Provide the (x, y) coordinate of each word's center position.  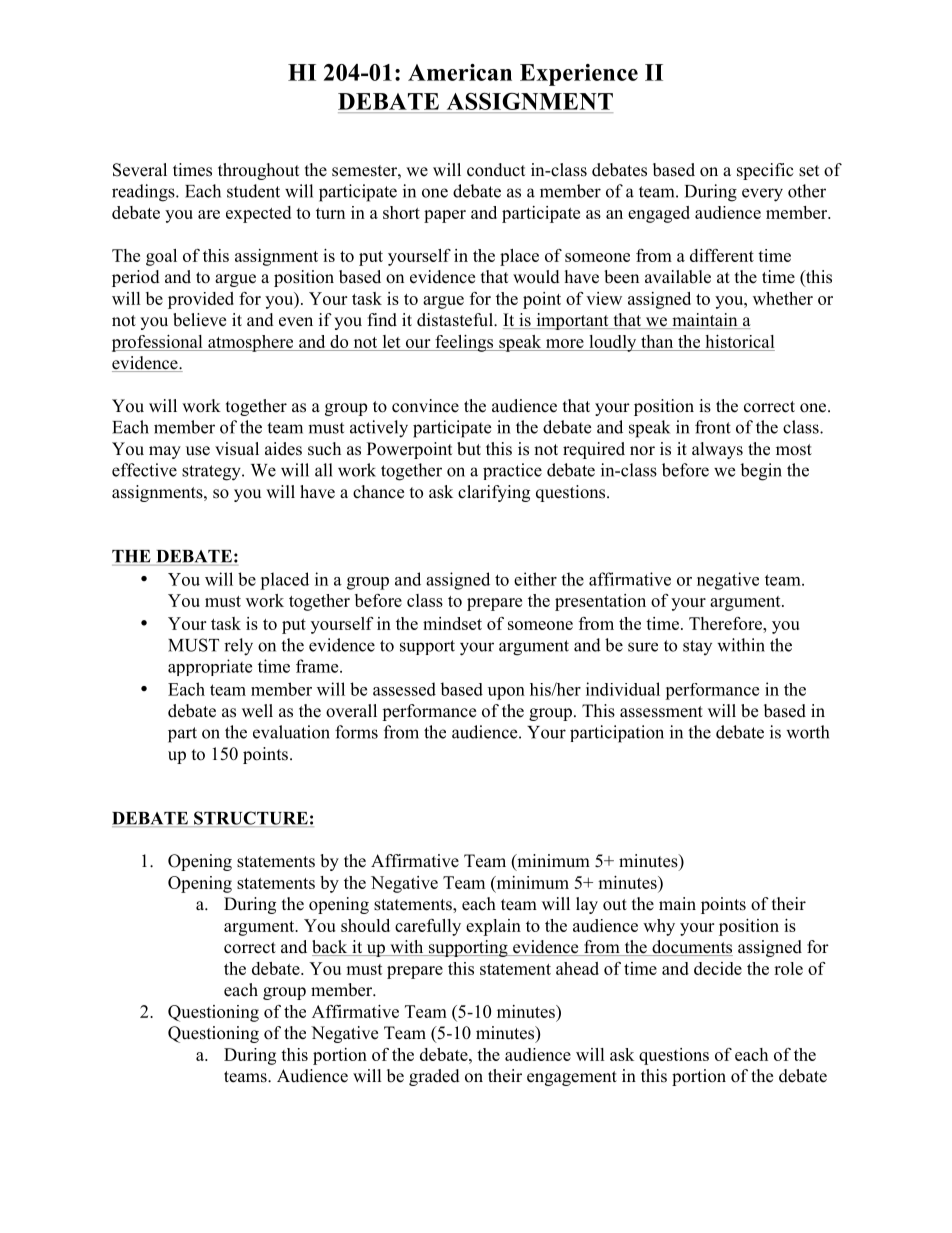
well (257, 711)
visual (237, 449)
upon (506, 693)
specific (765, 171)
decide (718, 968)
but (469, 449)
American (460, 72)
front (713, 427)
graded (434, 1077)
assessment (661, 712)
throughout (258, 171)
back (331, 948)
